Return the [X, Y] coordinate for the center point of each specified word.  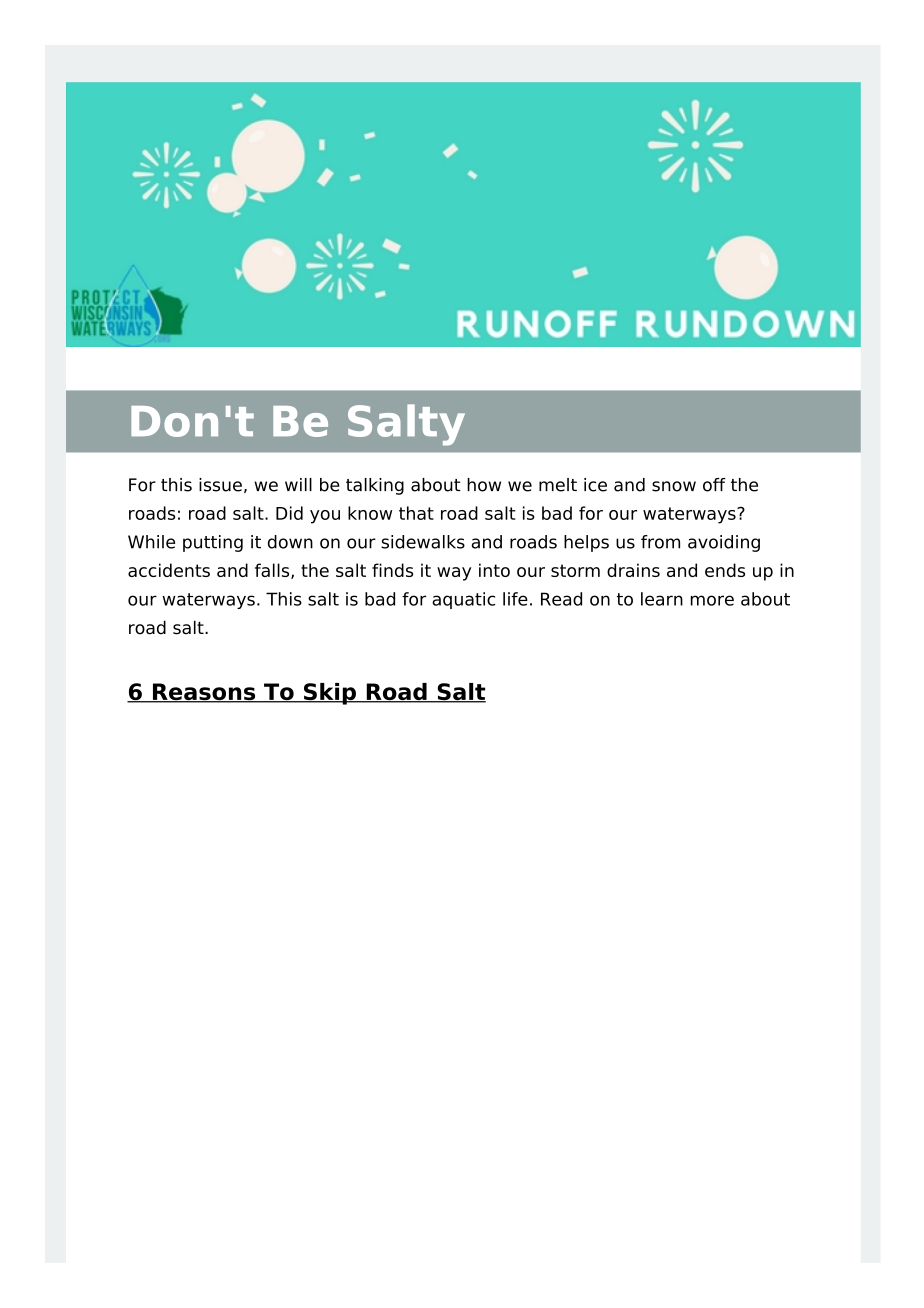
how [484, 485]
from [660, 542]
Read [561, 599]
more [712, 600]
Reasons [204, 693]
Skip [329, 694]
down [290, 542]
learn [662, 599]
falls [273, 571]
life [515, 599]
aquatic [463, 600]
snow [674, 486]
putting [213, 543]
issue [220, 485]
